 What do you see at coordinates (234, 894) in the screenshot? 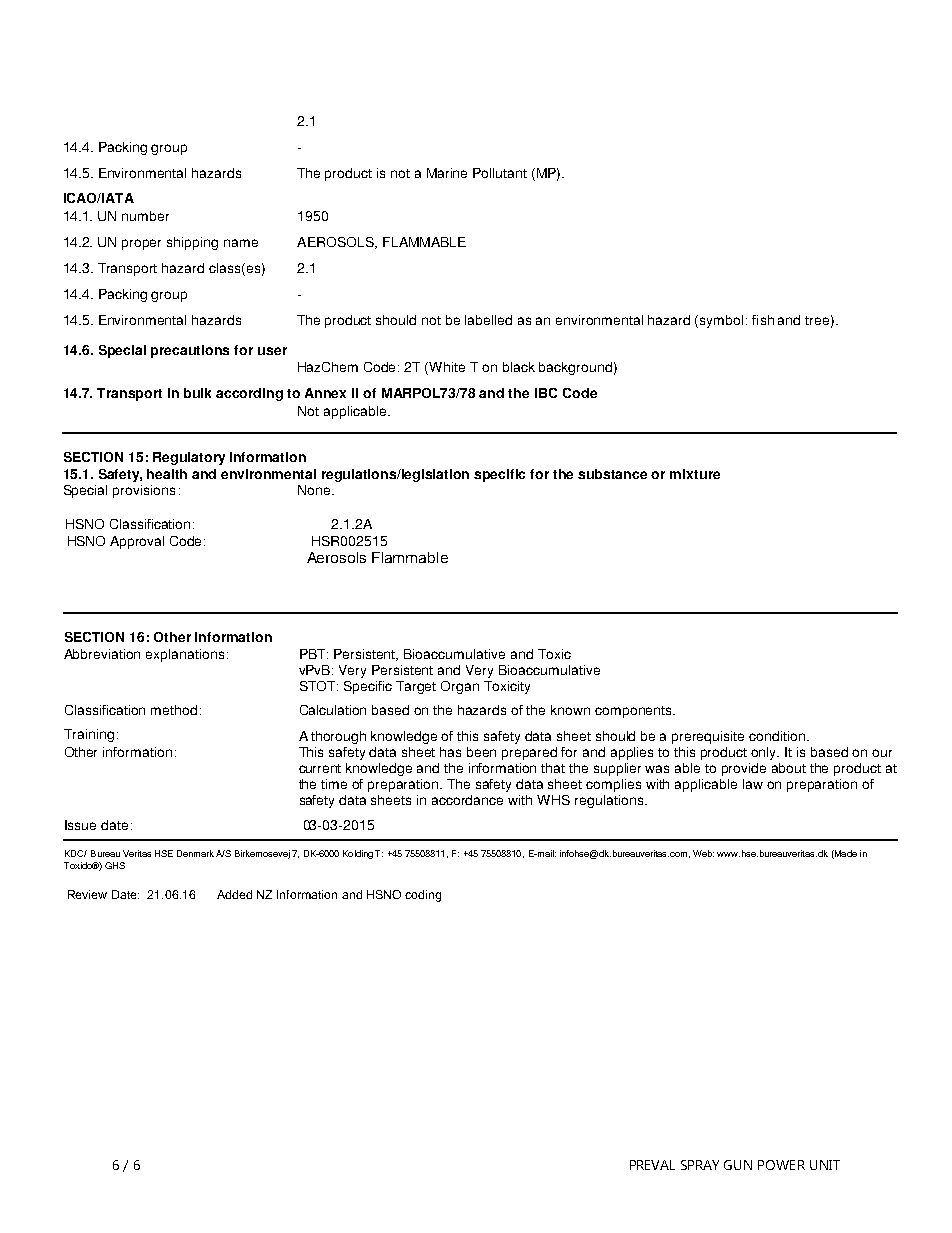
I see `Added` at bounding box center [234, 894].
